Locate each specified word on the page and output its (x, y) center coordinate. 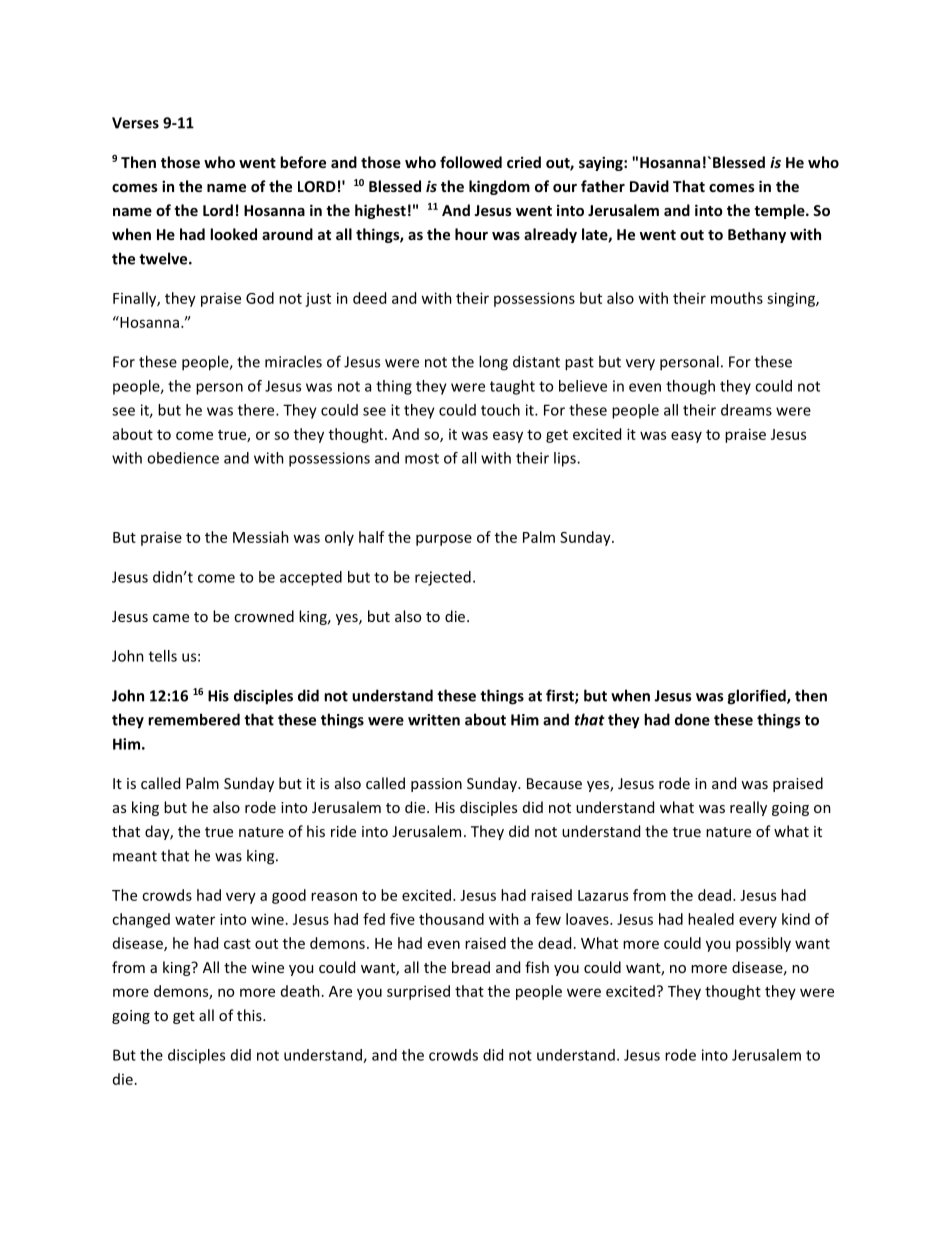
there (257, 410)
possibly (763, 944)
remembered (194, 719)
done (692, 719)
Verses (135, 123)
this (250, 1015)
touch (500, 410)
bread (471, 967)
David (649, 186)
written (434, 720)
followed (471, 162)
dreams (746, 410)
